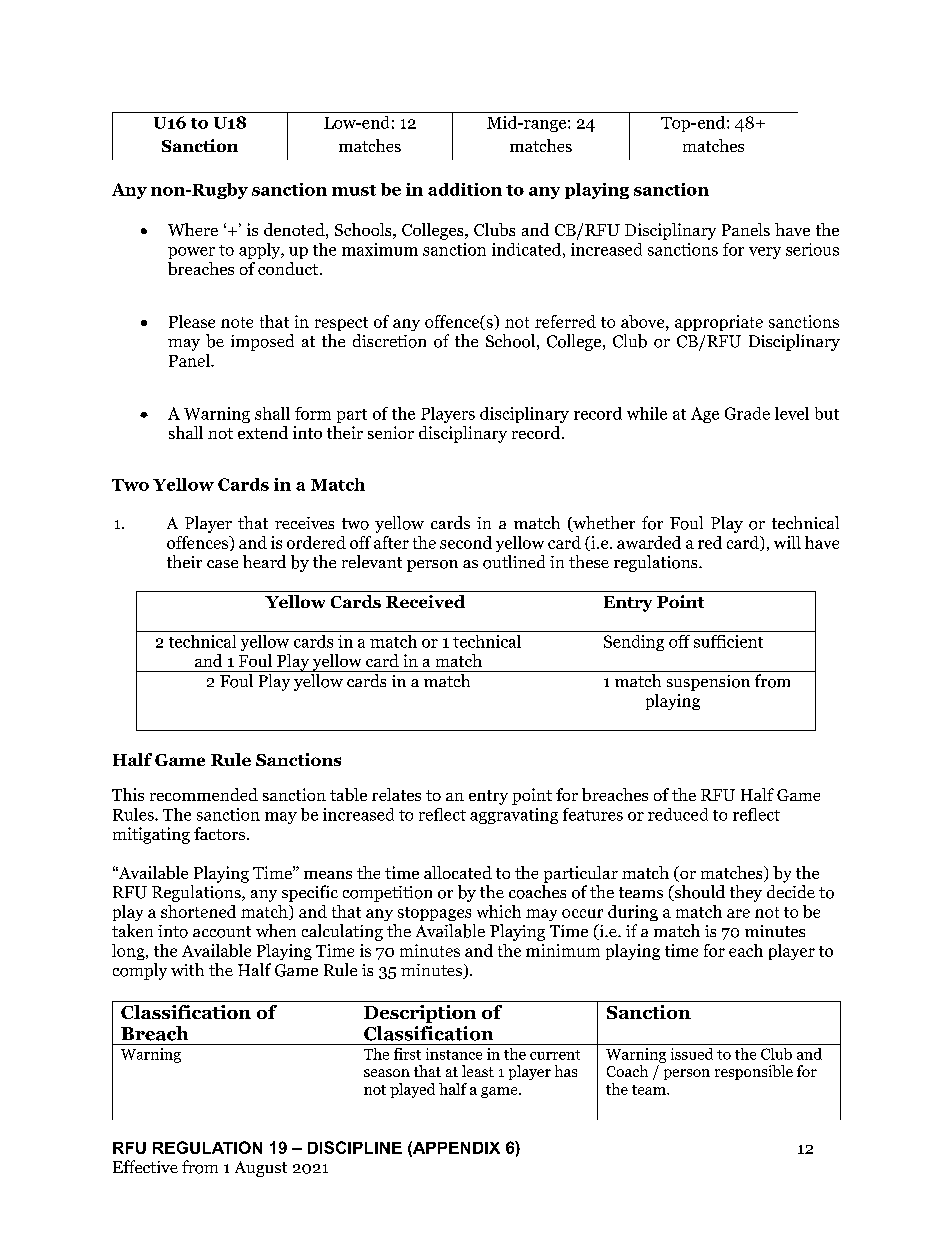 The image size is (952, 1233). Describe the element at coordinates (261, 1169) in the screenshot. I see `August` at that location.
